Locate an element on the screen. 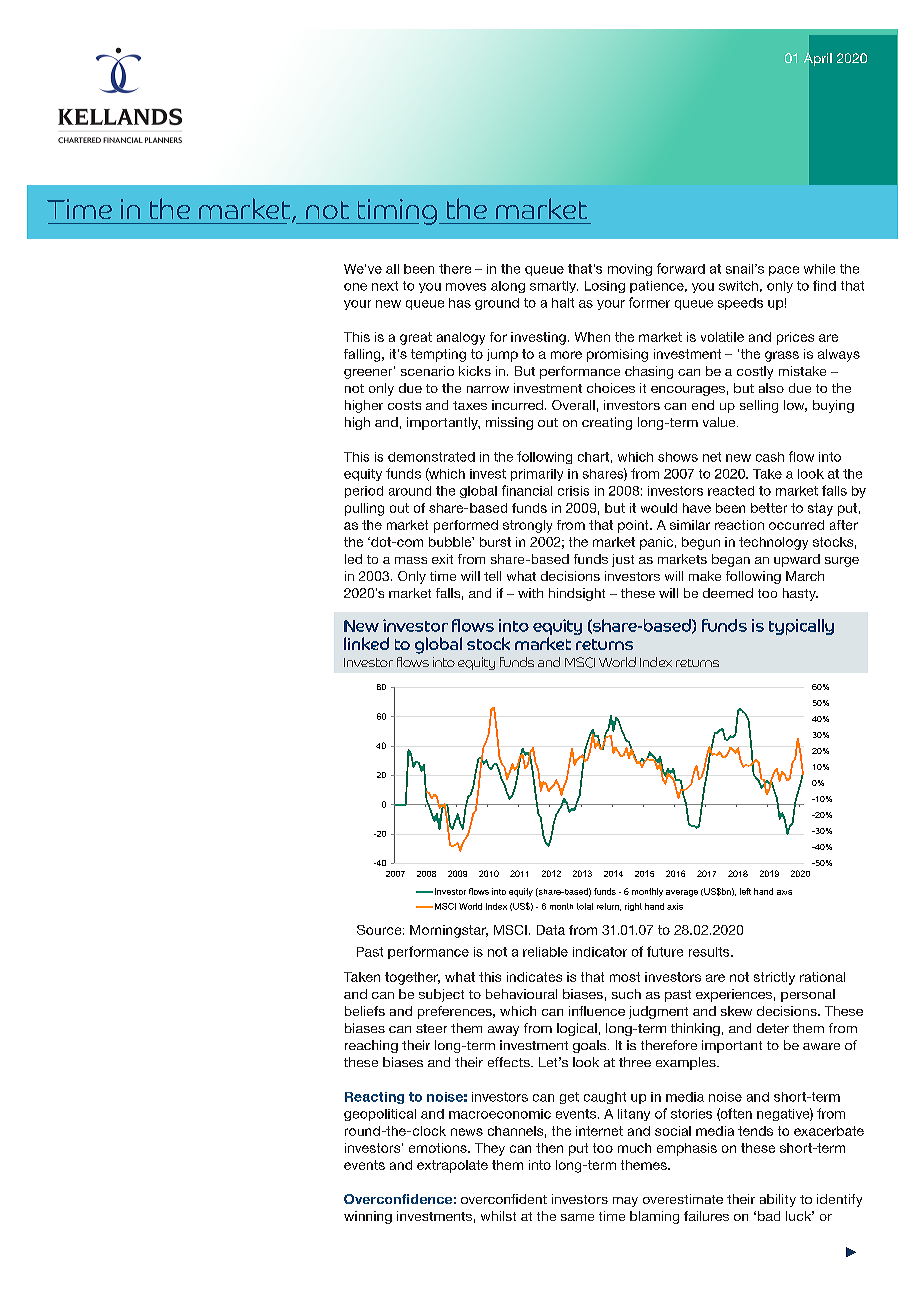  influence is located at coordinates (597, 1011).
